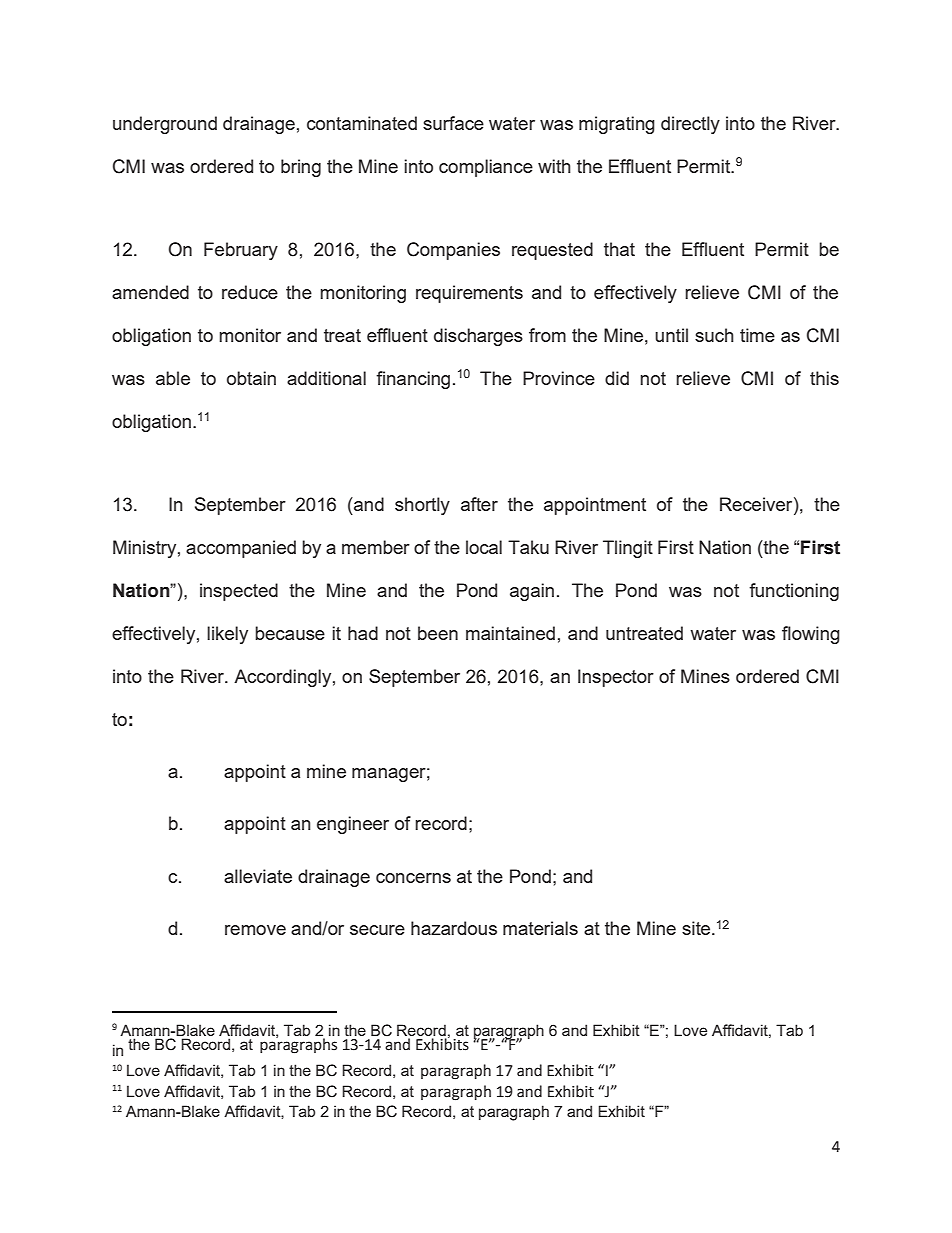 The width and height of the screenshot is (952, 1233). What do you see at coordinates (255, 930) in the screenshot?
I see `remove` at bounding box center [255, 930].
